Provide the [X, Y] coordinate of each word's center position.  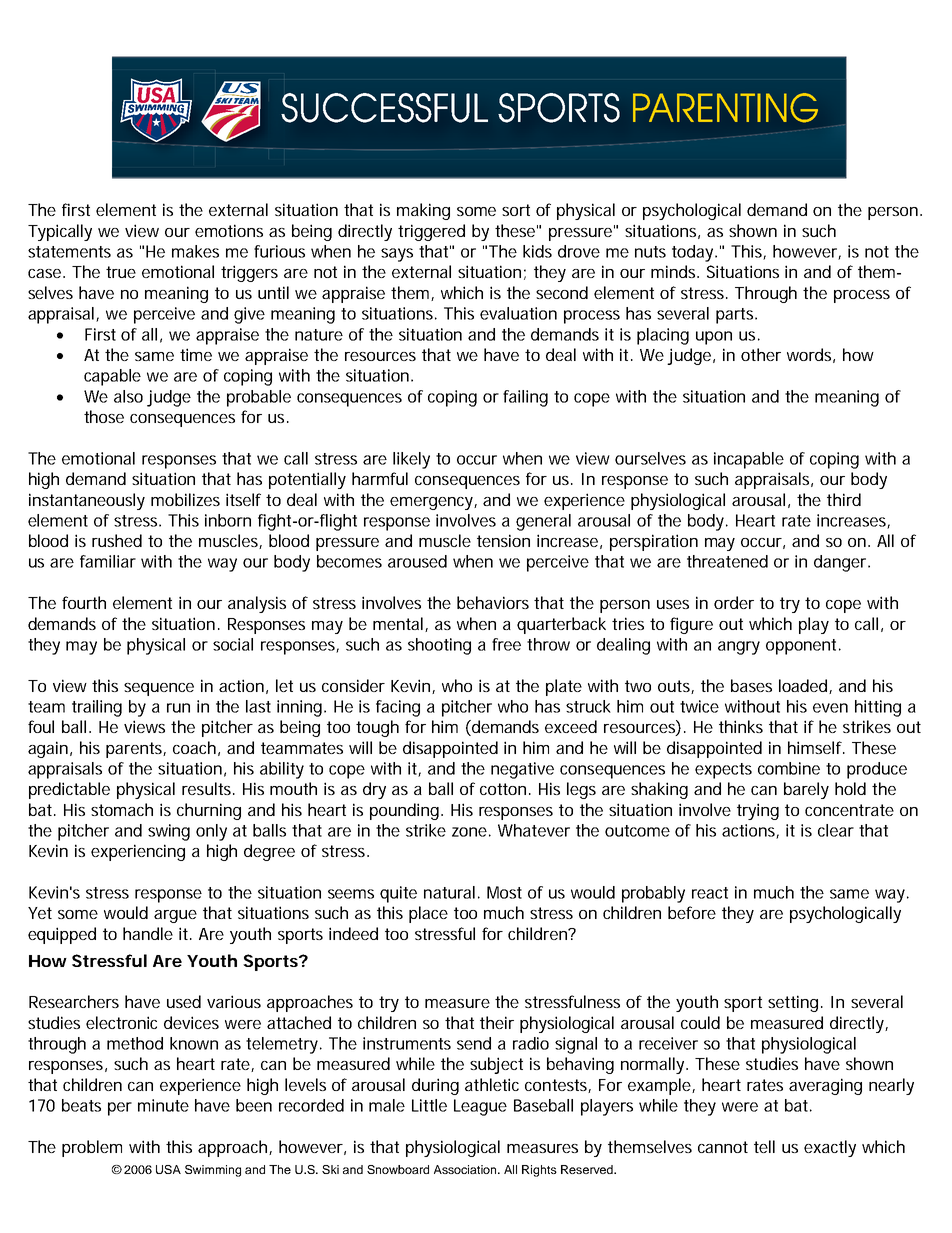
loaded [804, 686]
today [694, 253]
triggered [431, 232]
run [178, 708]
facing [398, 708]
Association [466, 1169]
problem [92, 1148]
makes [195, 251]
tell [764, 1146]
